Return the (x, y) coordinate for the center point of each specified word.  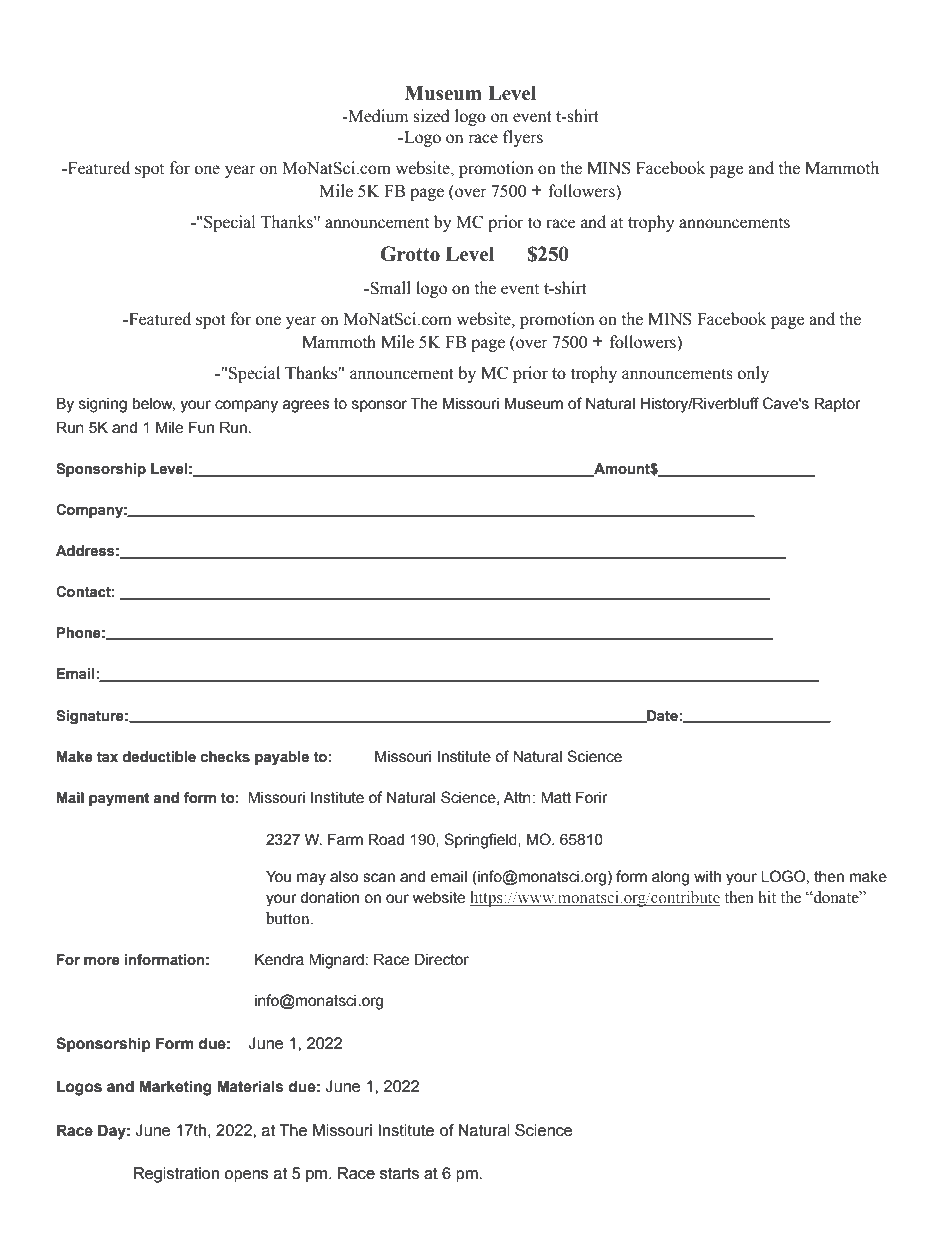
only (753, 374)
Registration (176, 1175)
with (707, 877)
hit (767, 897)
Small (389, 288)
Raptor (837, 404)
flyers (523, 138)
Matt (556, 797)
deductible (159, 757)
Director (442, 959)
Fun (201, 427)
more (102, 961)
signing (103, 405)
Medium (377, 116)
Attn (517, 797)
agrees (306, 406)
